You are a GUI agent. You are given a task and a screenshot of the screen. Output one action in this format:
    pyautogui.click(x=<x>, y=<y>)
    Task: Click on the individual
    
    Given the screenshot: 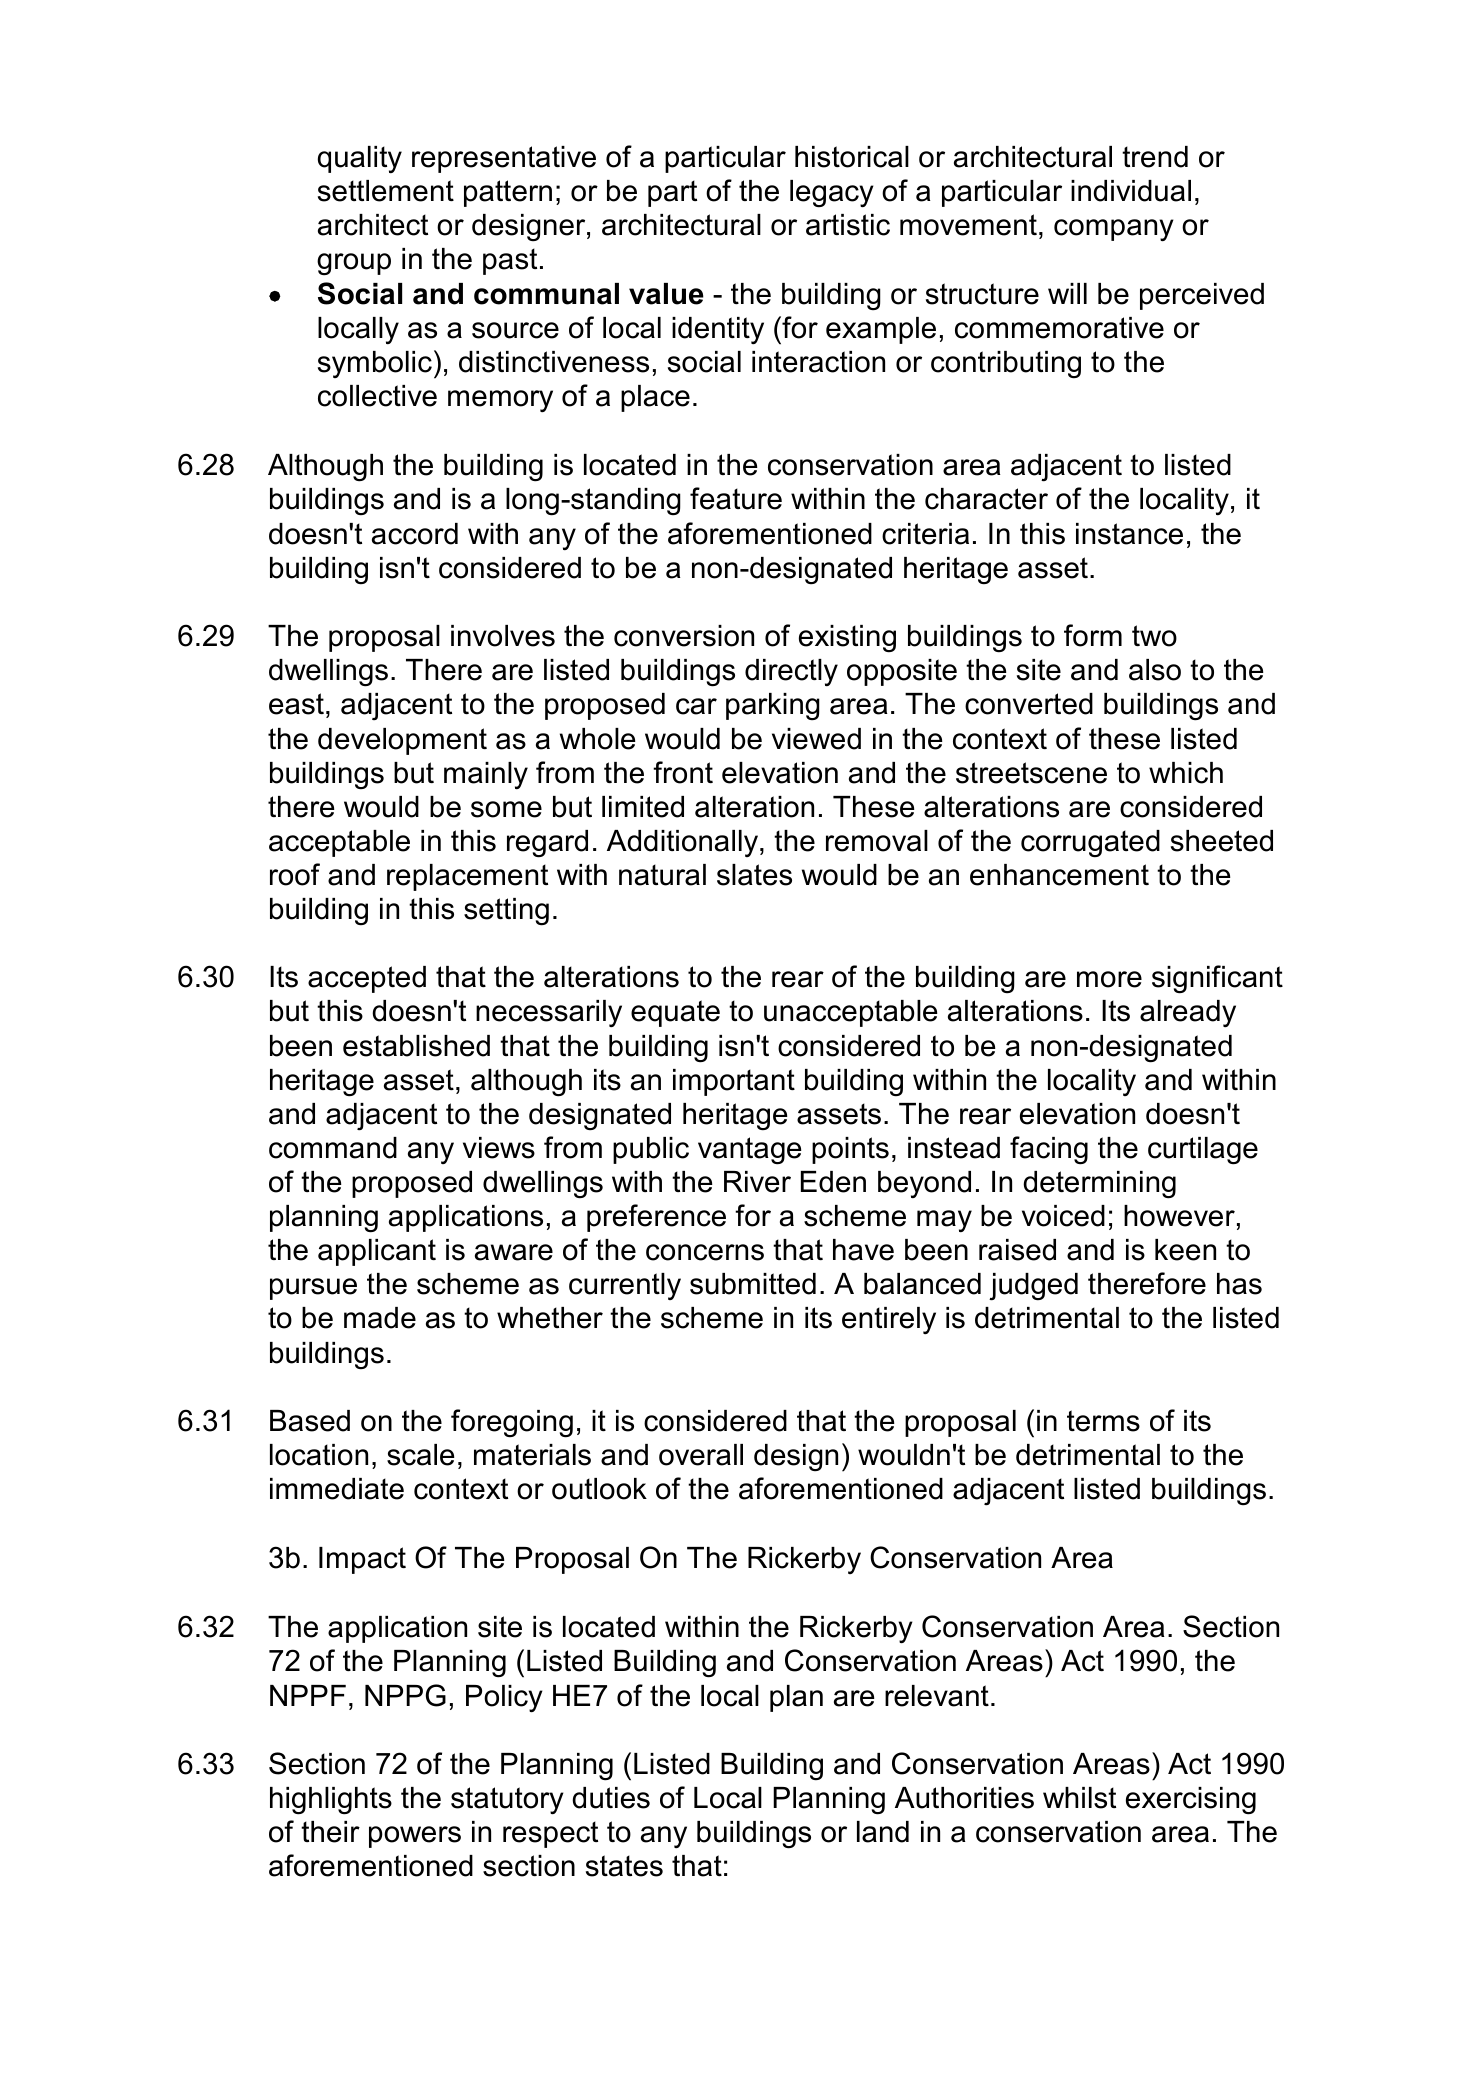 What is the action you would take?
    pyautogui.click(x=1131, y=191)
